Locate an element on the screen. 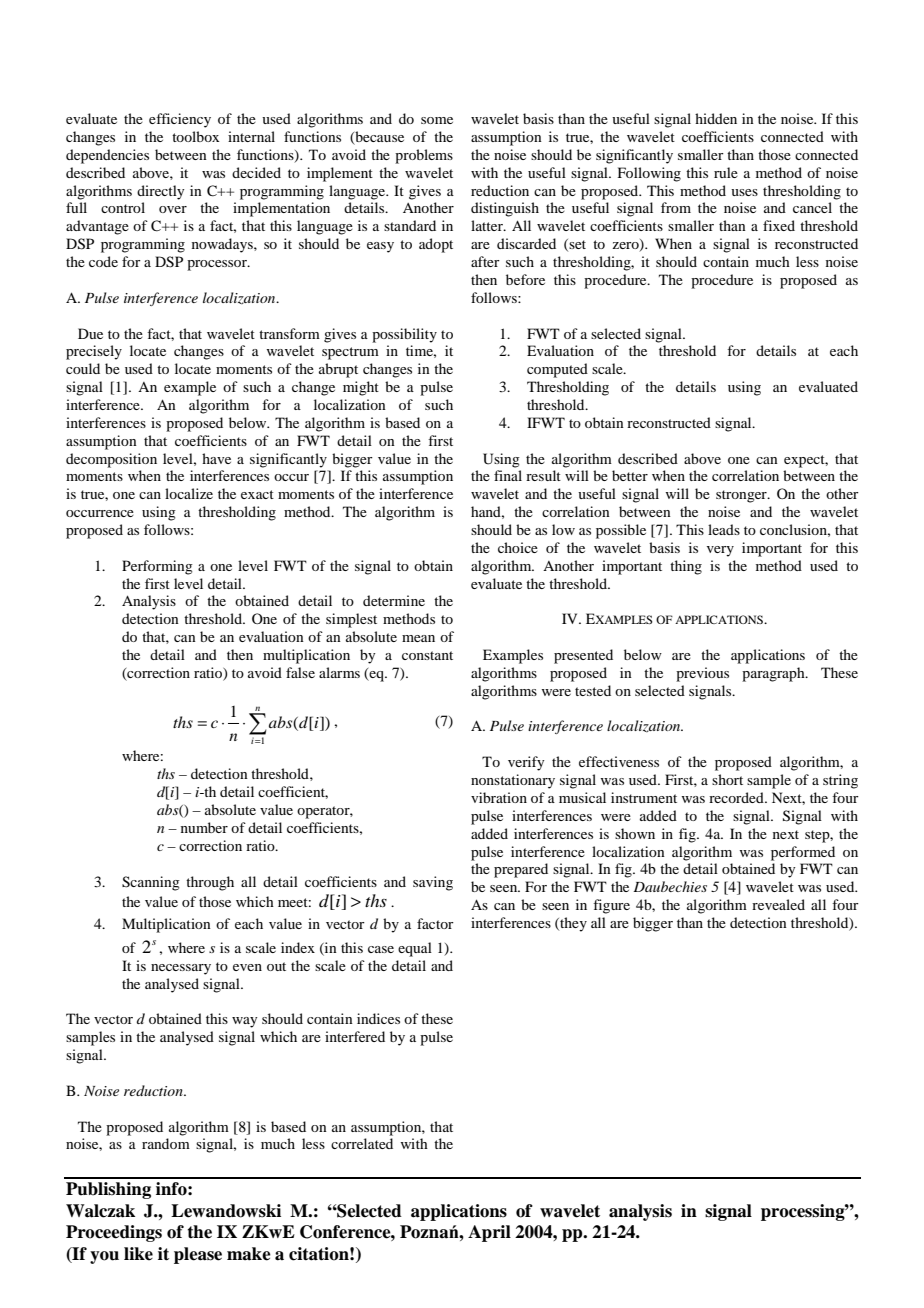  rule is located at coordinates (726, 172).
